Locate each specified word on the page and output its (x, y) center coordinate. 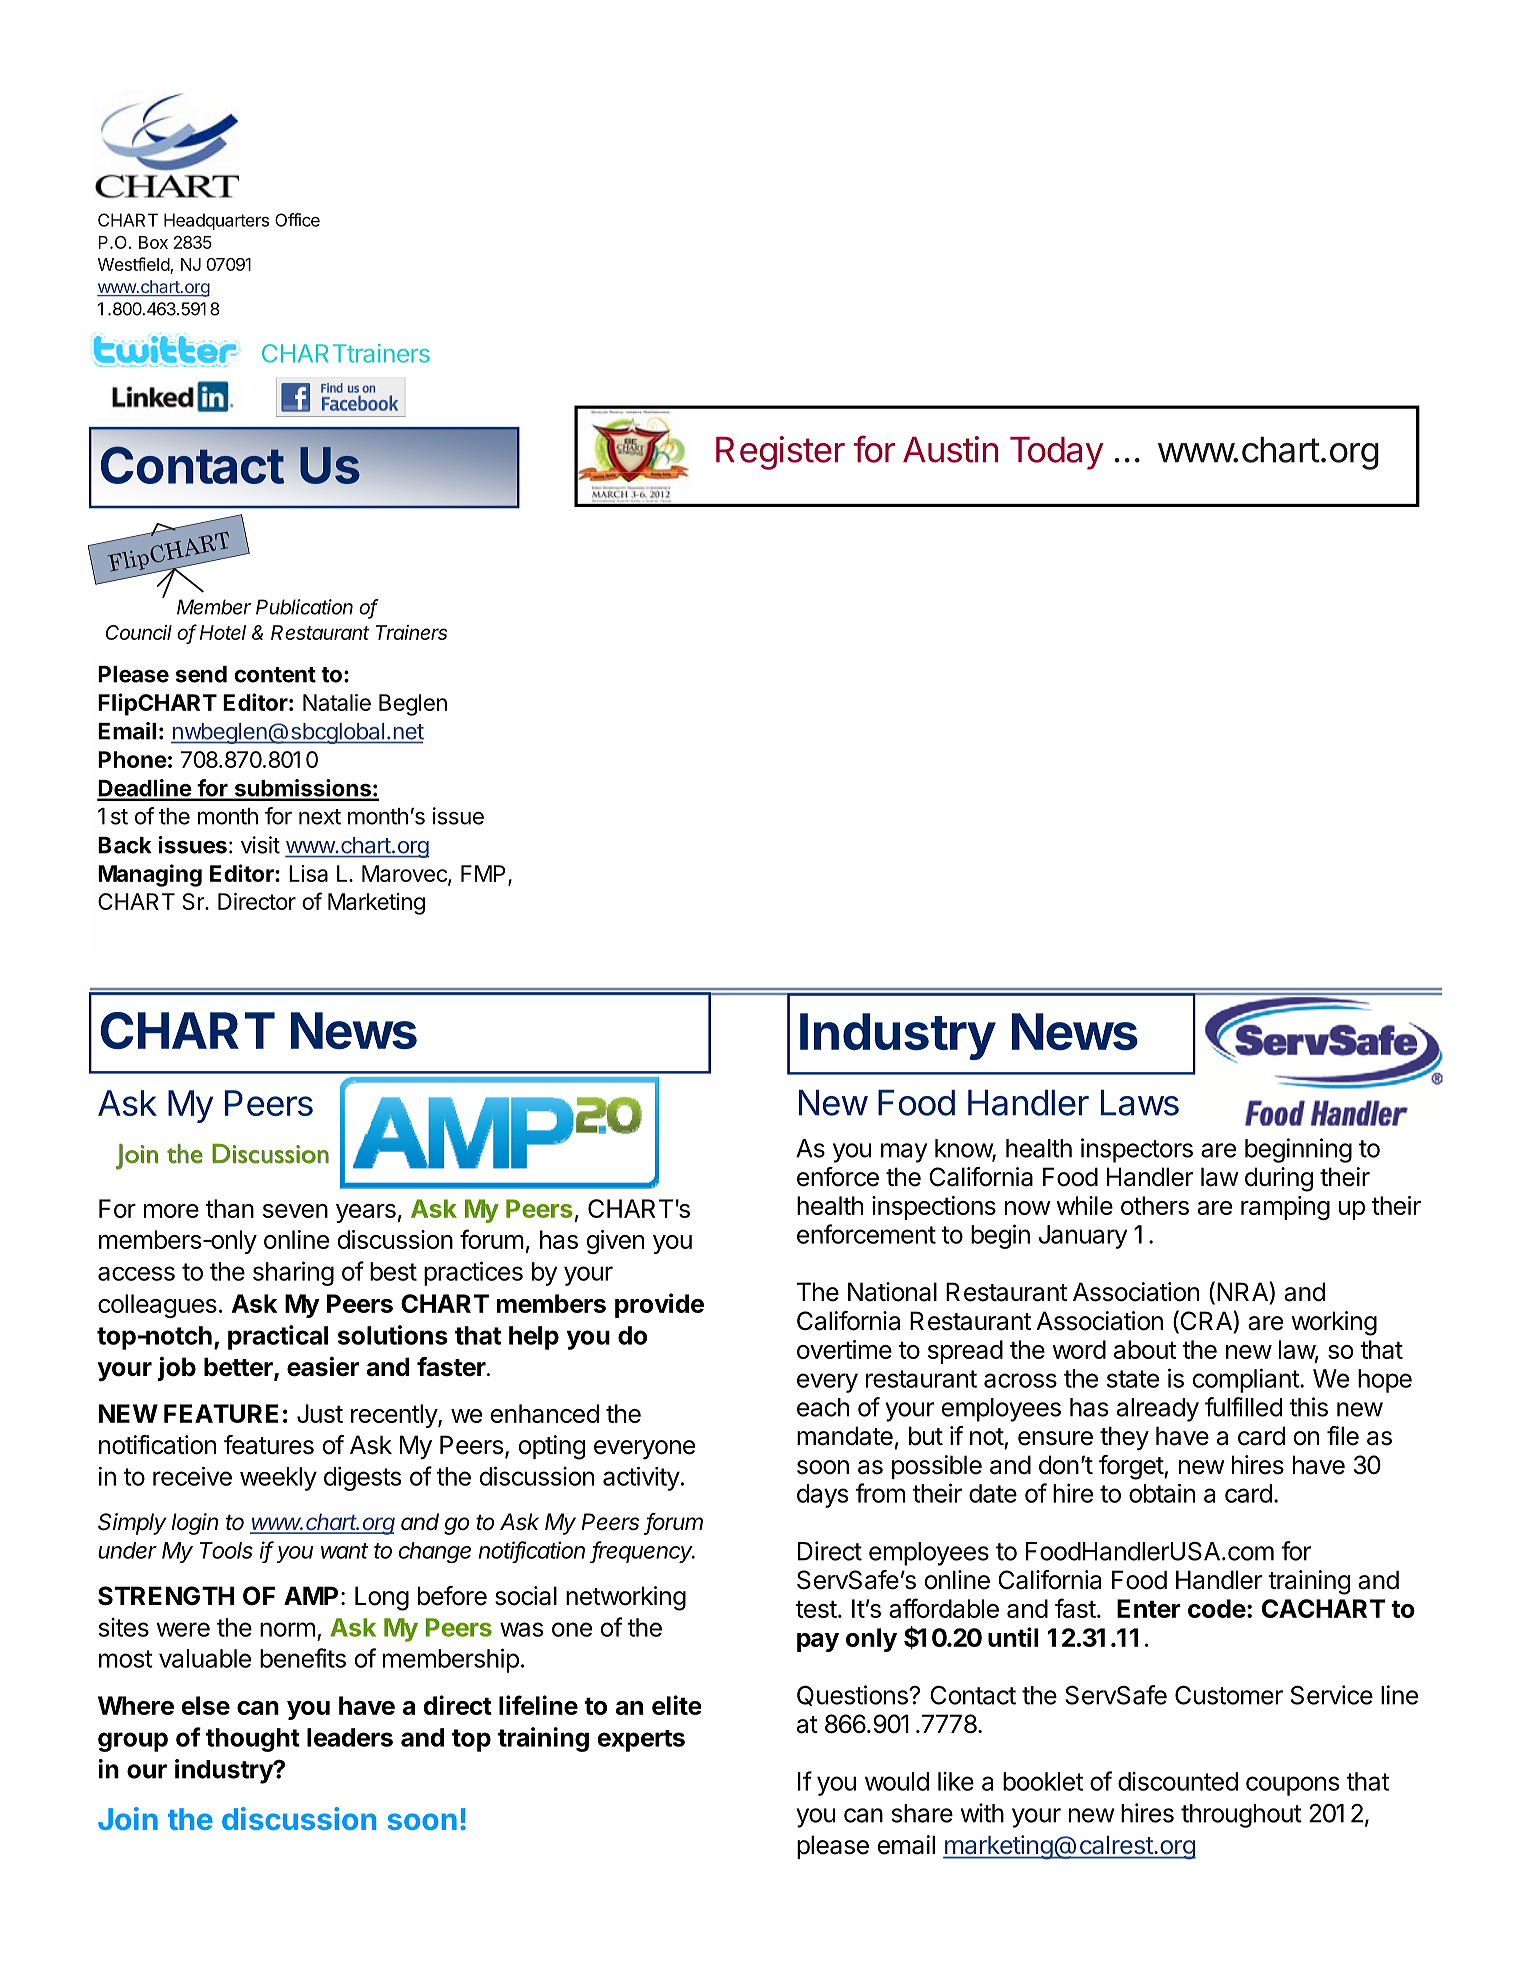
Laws (1140, 1103)
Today (1057, 453)
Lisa (308, 873)
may (904, 1153)
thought (253, 1740)
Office (297, 220)
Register (780, 453)
